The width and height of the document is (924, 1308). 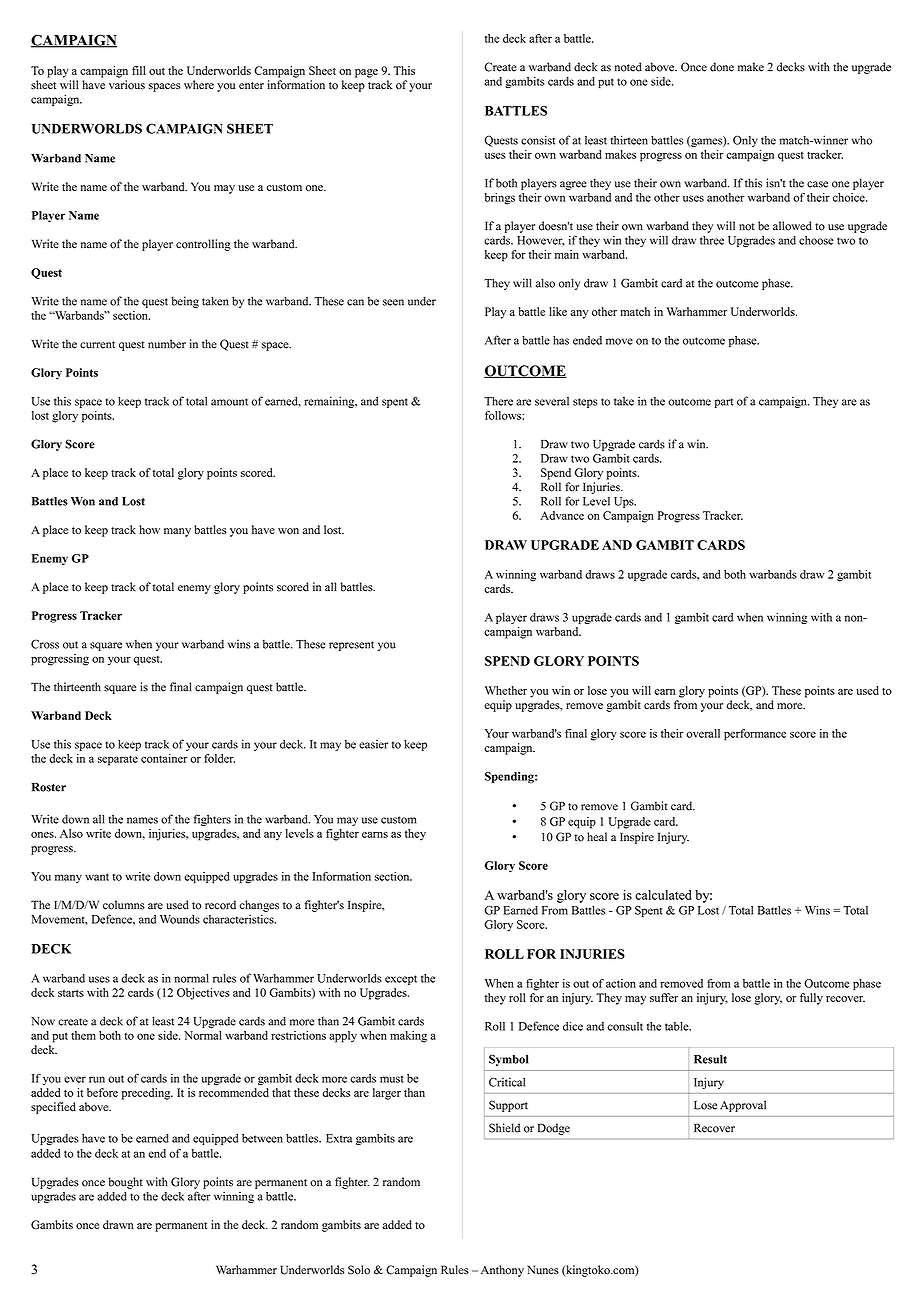 I want to click on bought, so click(x=126, y=1183).
